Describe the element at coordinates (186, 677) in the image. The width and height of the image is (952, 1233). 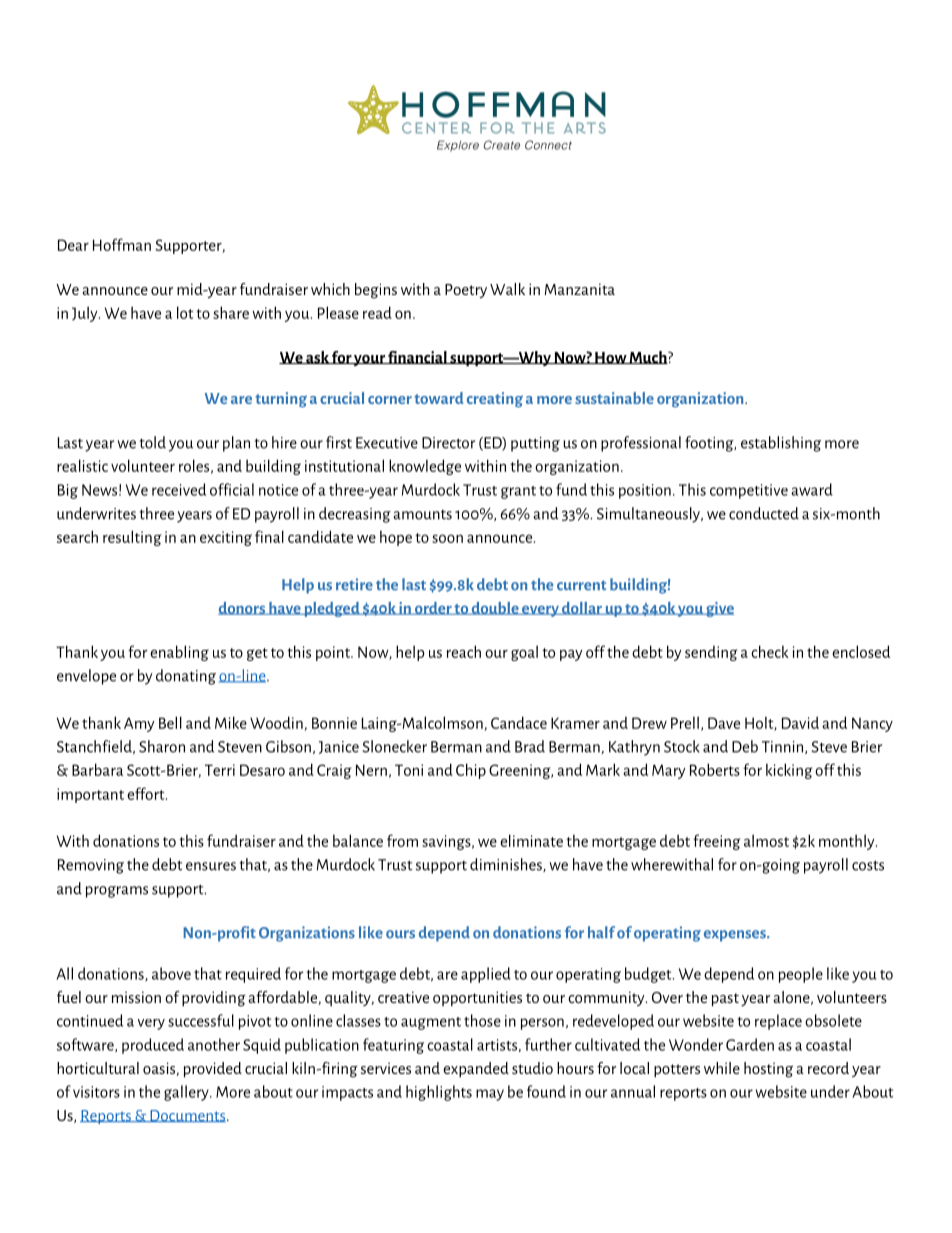
I see `donating` at that location.
